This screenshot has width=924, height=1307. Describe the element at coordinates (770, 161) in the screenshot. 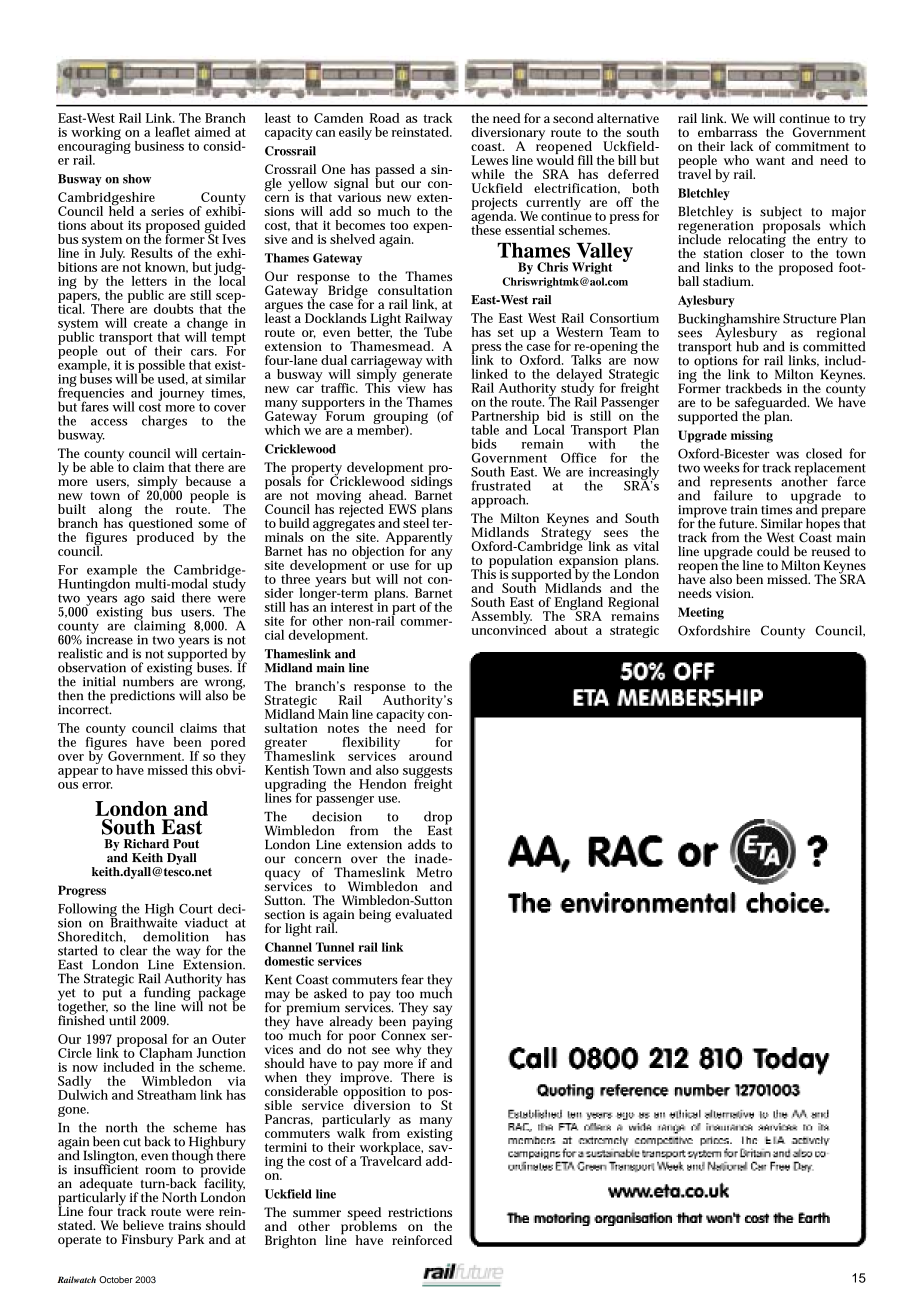

I see `want` at that location.
